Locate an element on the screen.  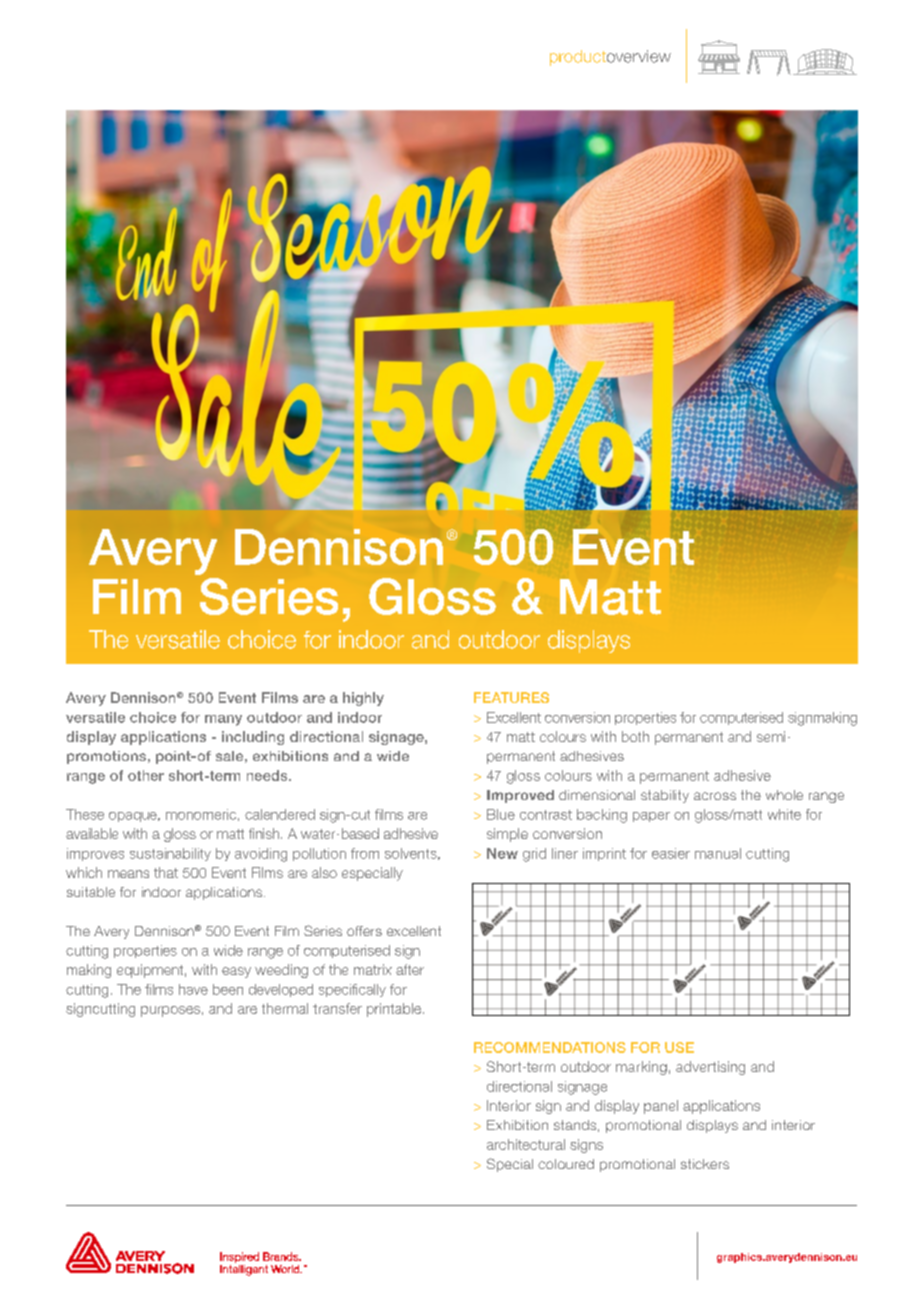
suitable is located at coordinates (91, 892).
